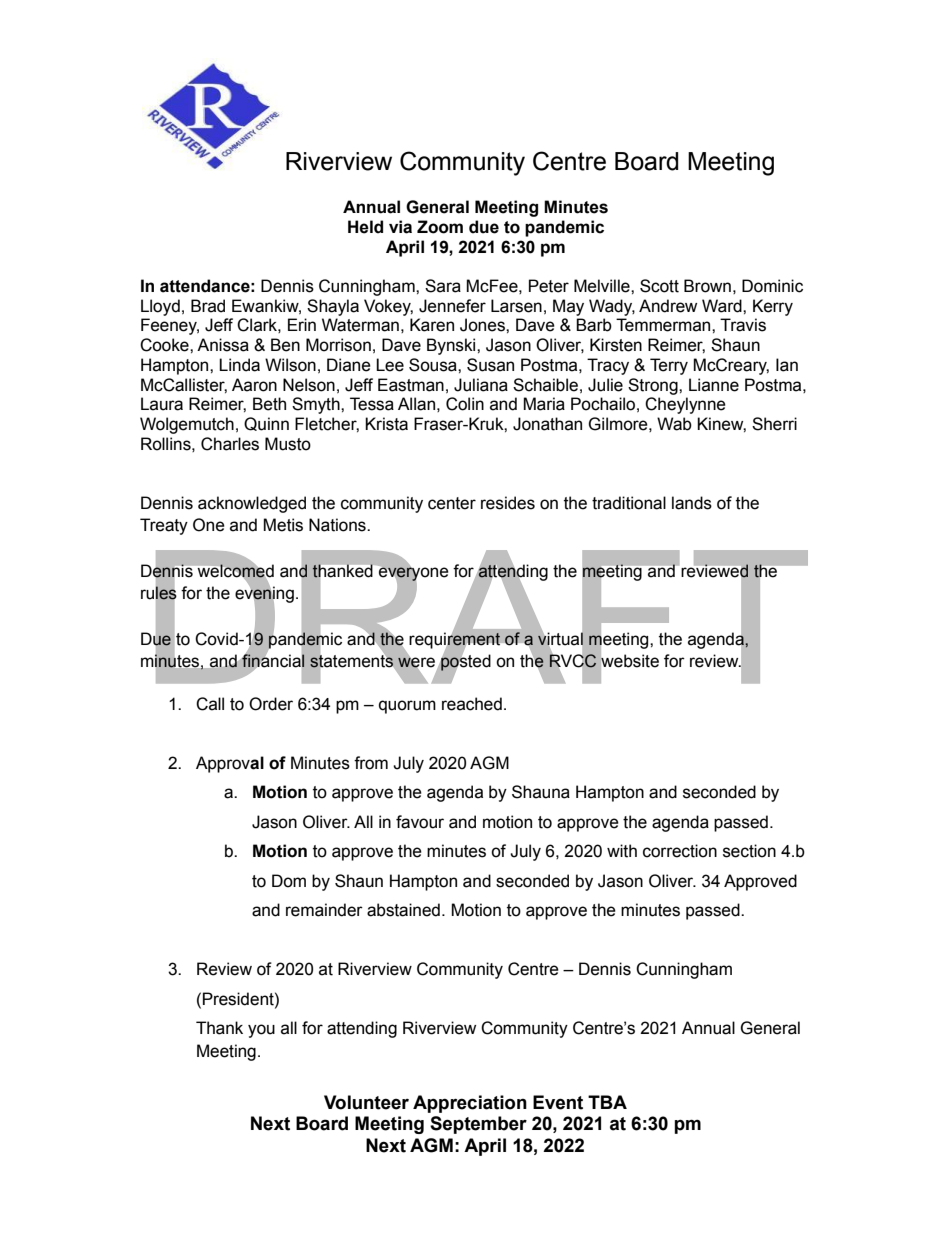  I want to click on Brad, so click(208, 306).
